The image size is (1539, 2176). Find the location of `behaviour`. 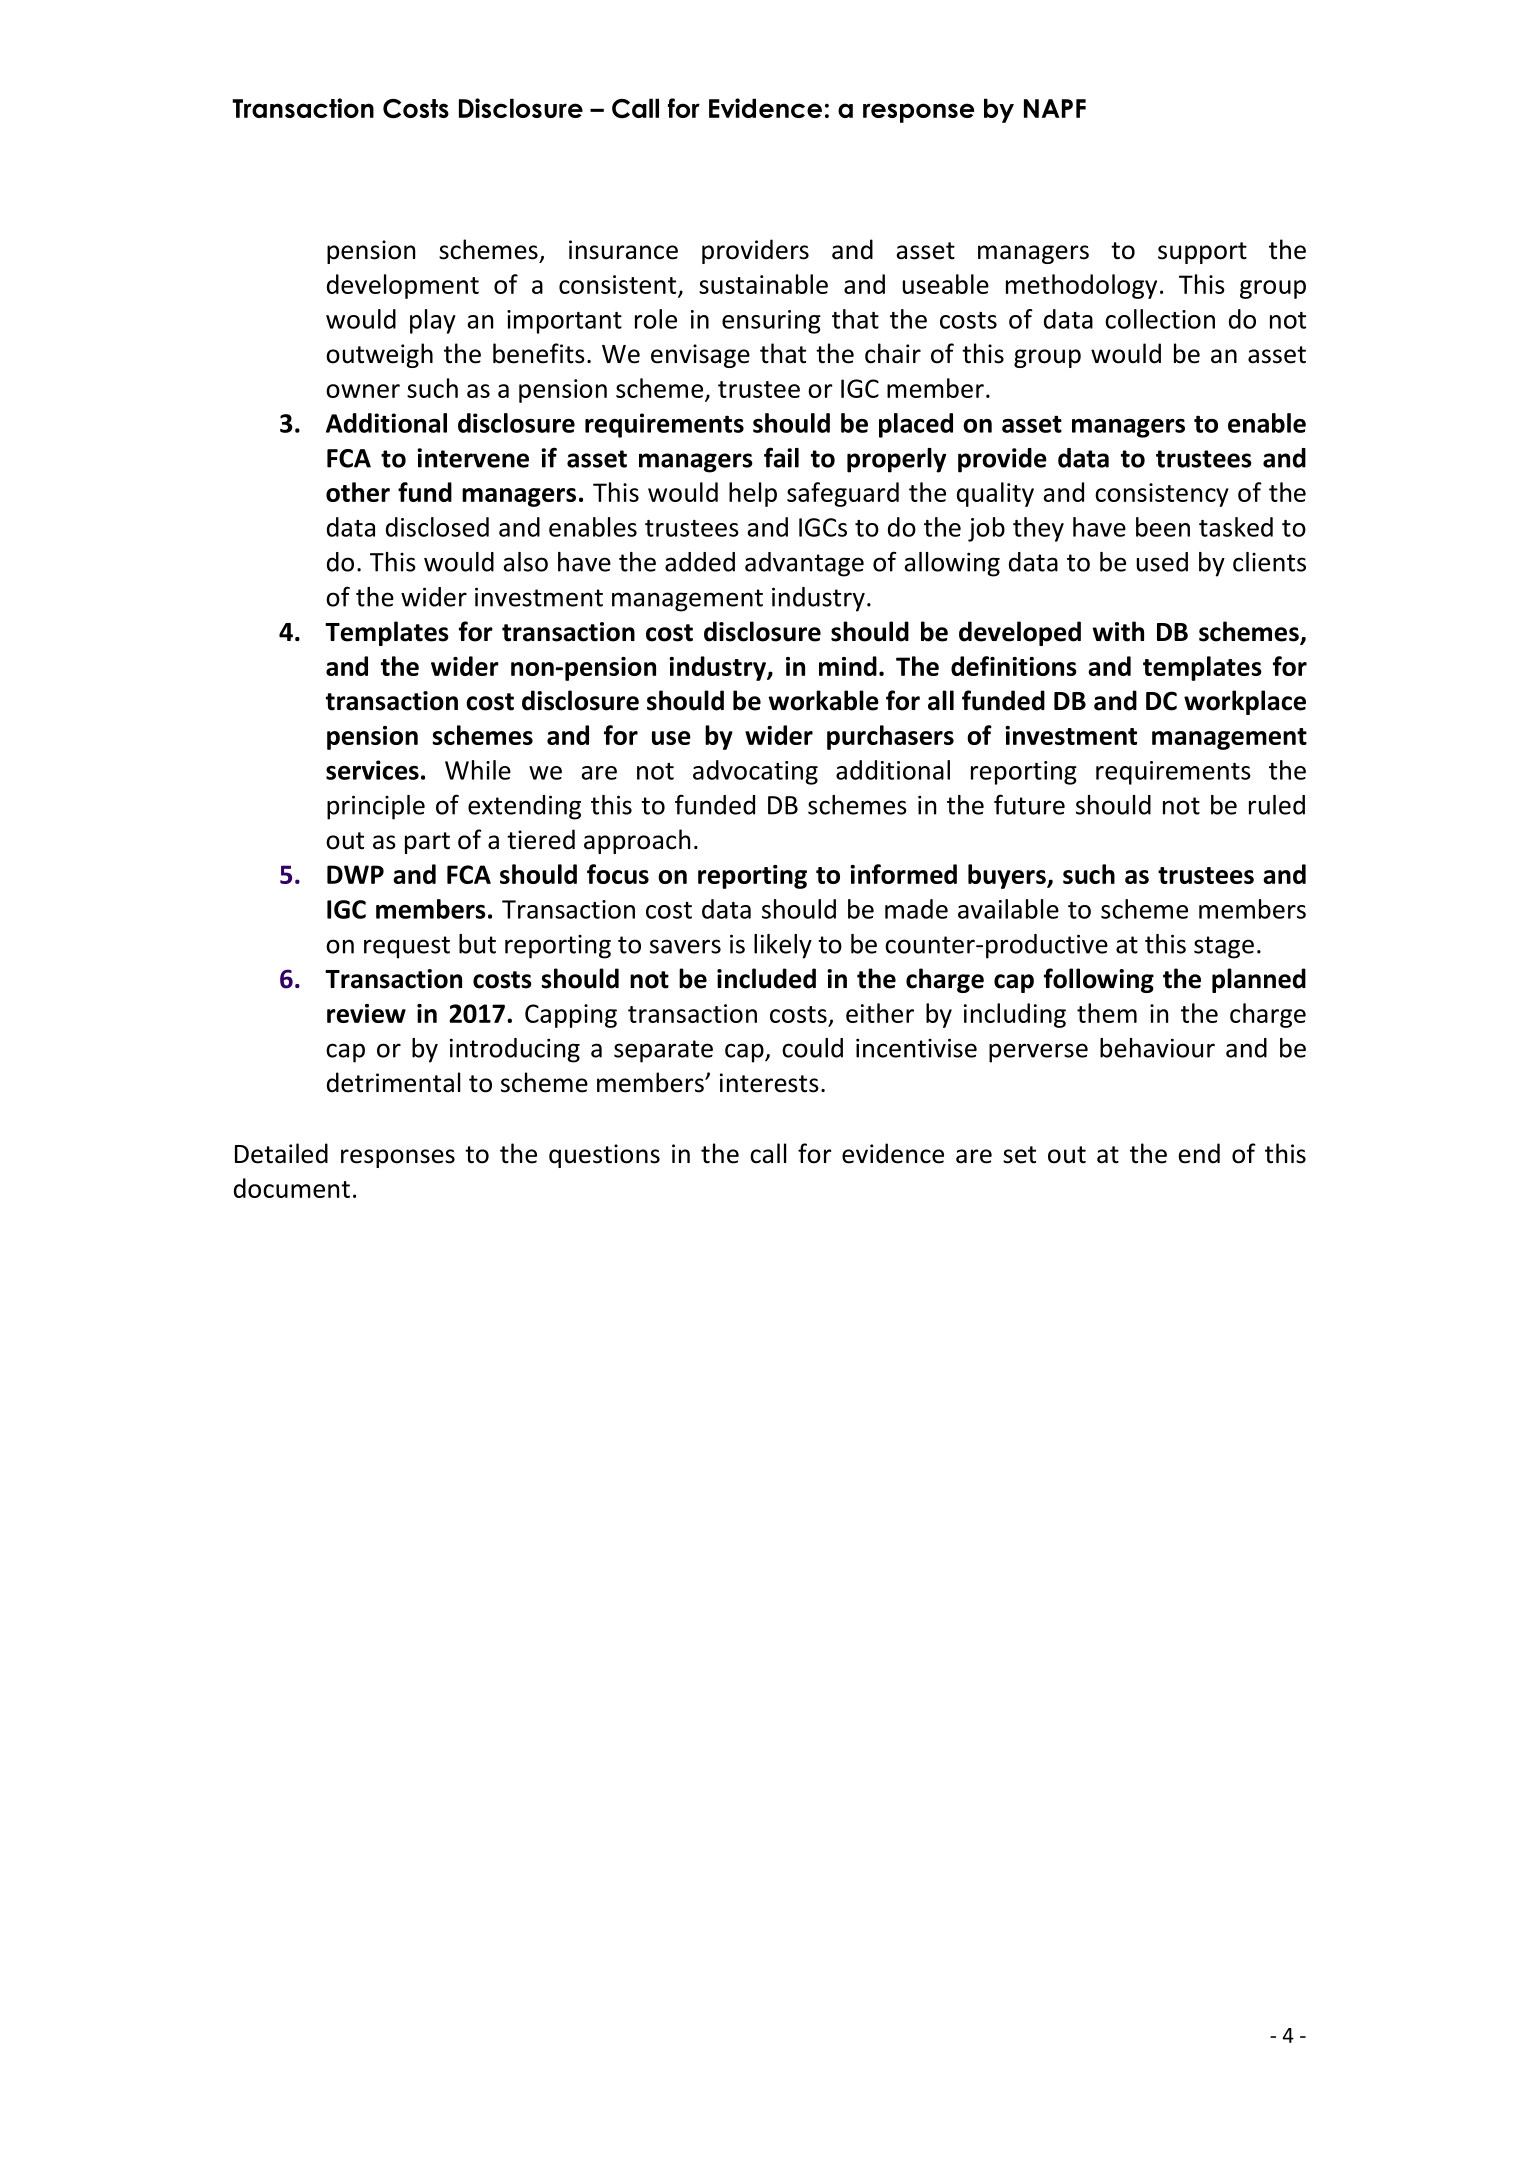

behaviour is located at coordinates (1157, 1048).
